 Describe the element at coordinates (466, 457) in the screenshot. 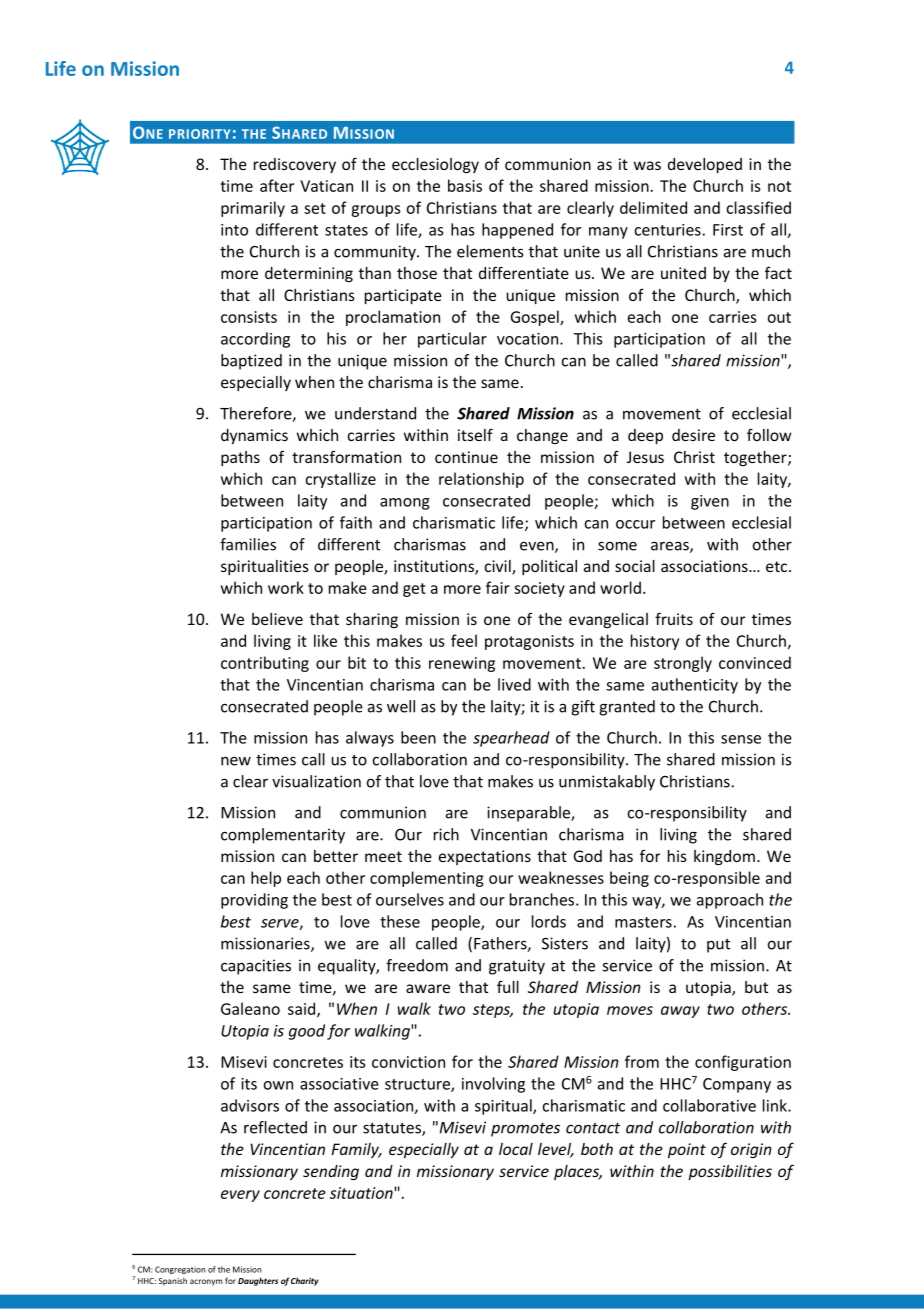

I see `continue` at that location.
